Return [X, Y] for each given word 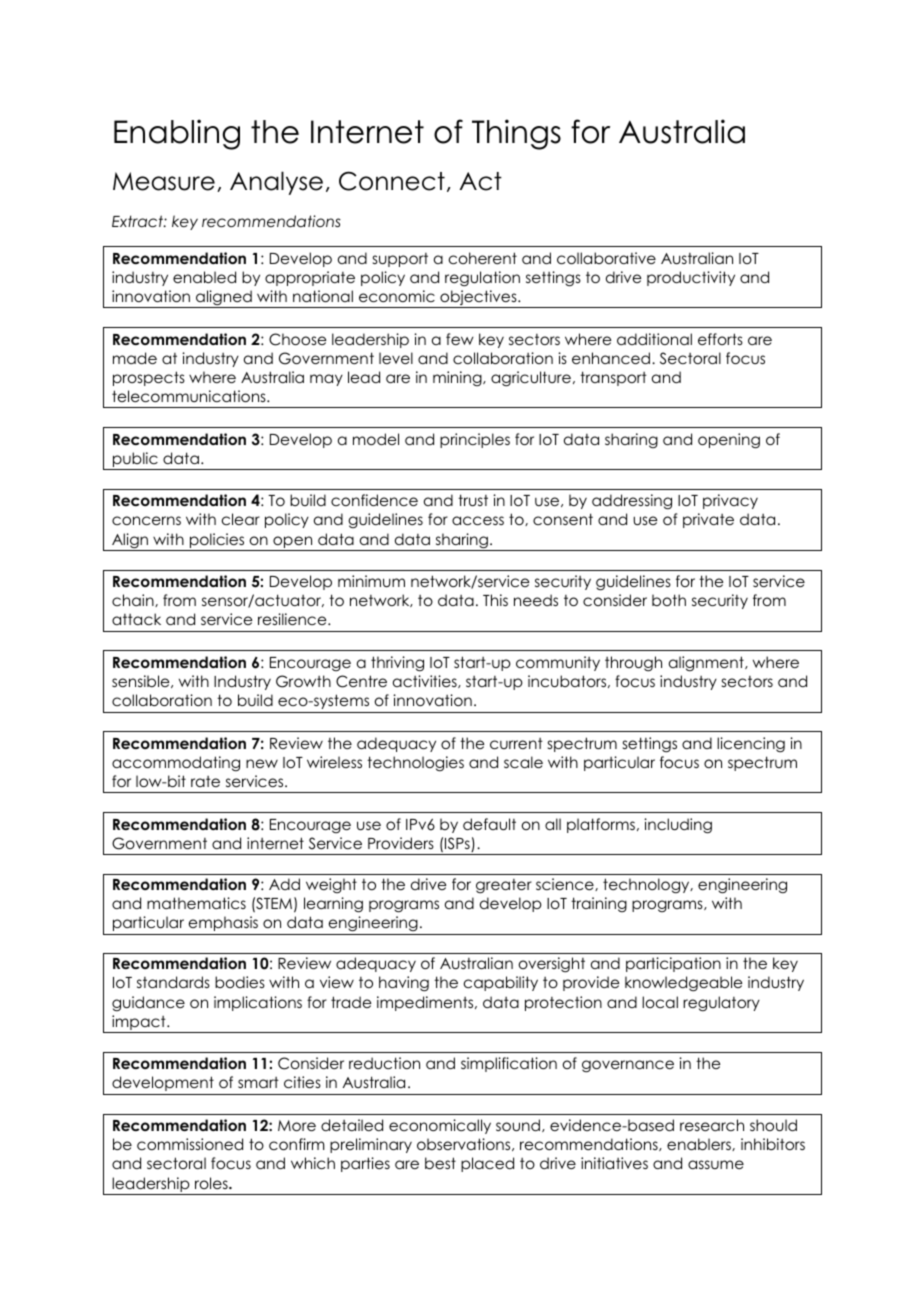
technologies [415, 763]
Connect [392, 181]
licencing [751, 745]
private [708, 520]
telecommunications [190, 396]
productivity [691, 278]
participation [673, 964]
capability [501, 983]
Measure [164, 181]
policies [217, 540]
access [478, 520]
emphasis [223, 923]
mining [458, 378]
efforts [720, 339]
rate [205, 781]
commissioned [190, 1144]
